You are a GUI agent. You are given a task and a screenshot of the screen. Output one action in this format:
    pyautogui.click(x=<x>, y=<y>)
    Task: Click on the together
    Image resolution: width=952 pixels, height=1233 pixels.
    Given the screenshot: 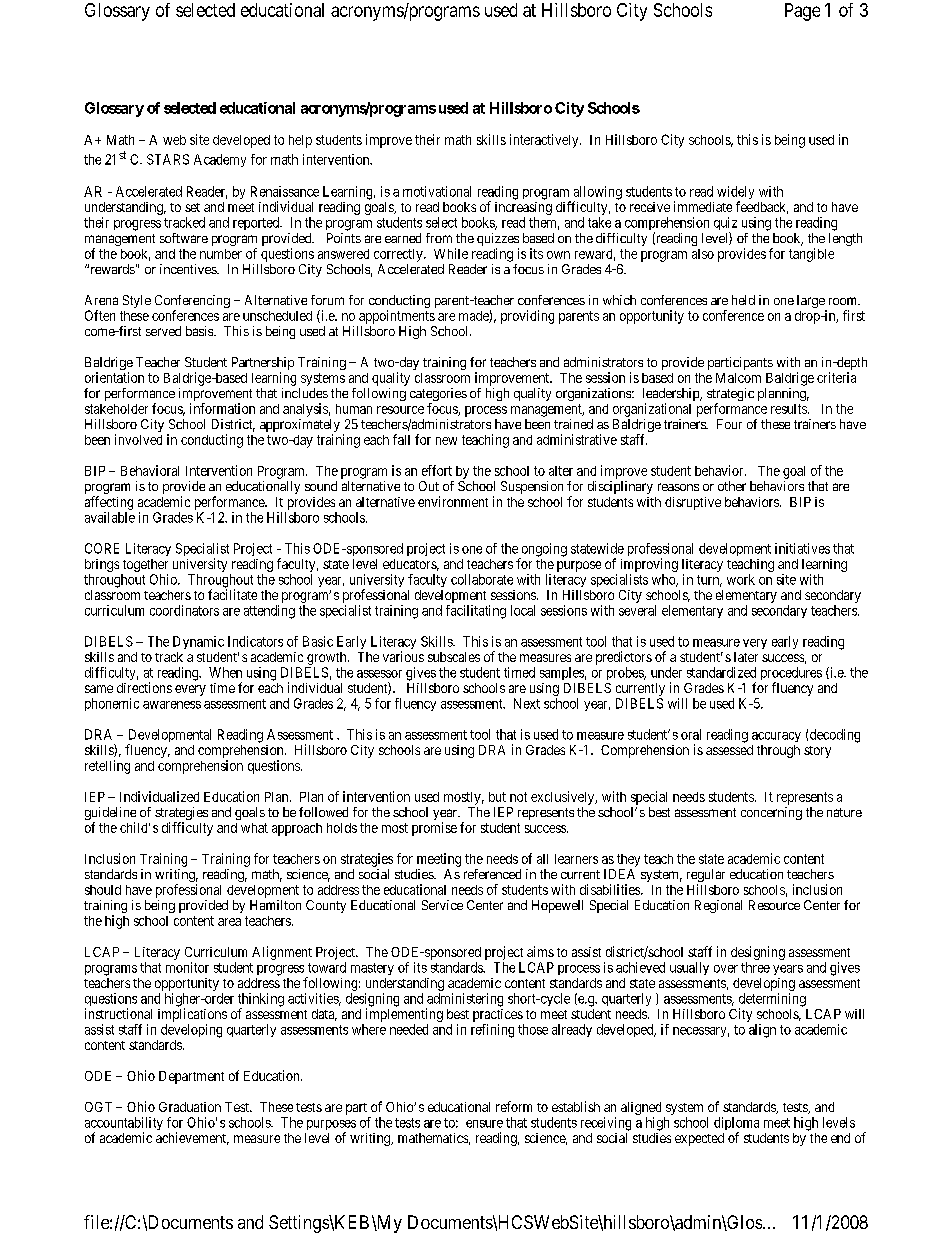 What is the action you would take?
    pyautogui.click(x=145, y=565)
